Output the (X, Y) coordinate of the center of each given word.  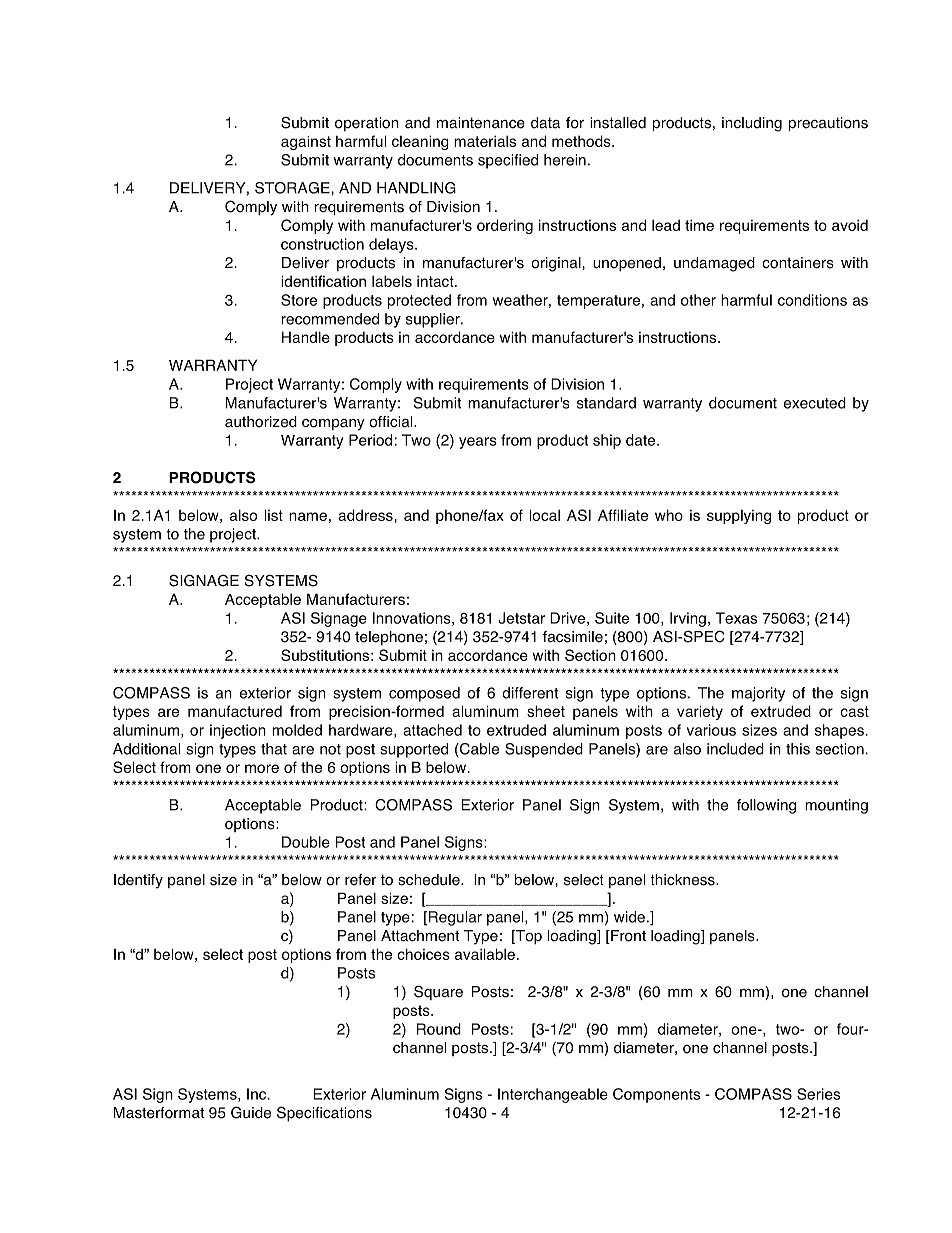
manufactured (235, 711)
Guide (251, 1112)
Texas (736, 618)
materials (485, 141)
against (306, 143)
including (752, 124)
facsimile (573, 637)
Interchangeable (553, 1095)
